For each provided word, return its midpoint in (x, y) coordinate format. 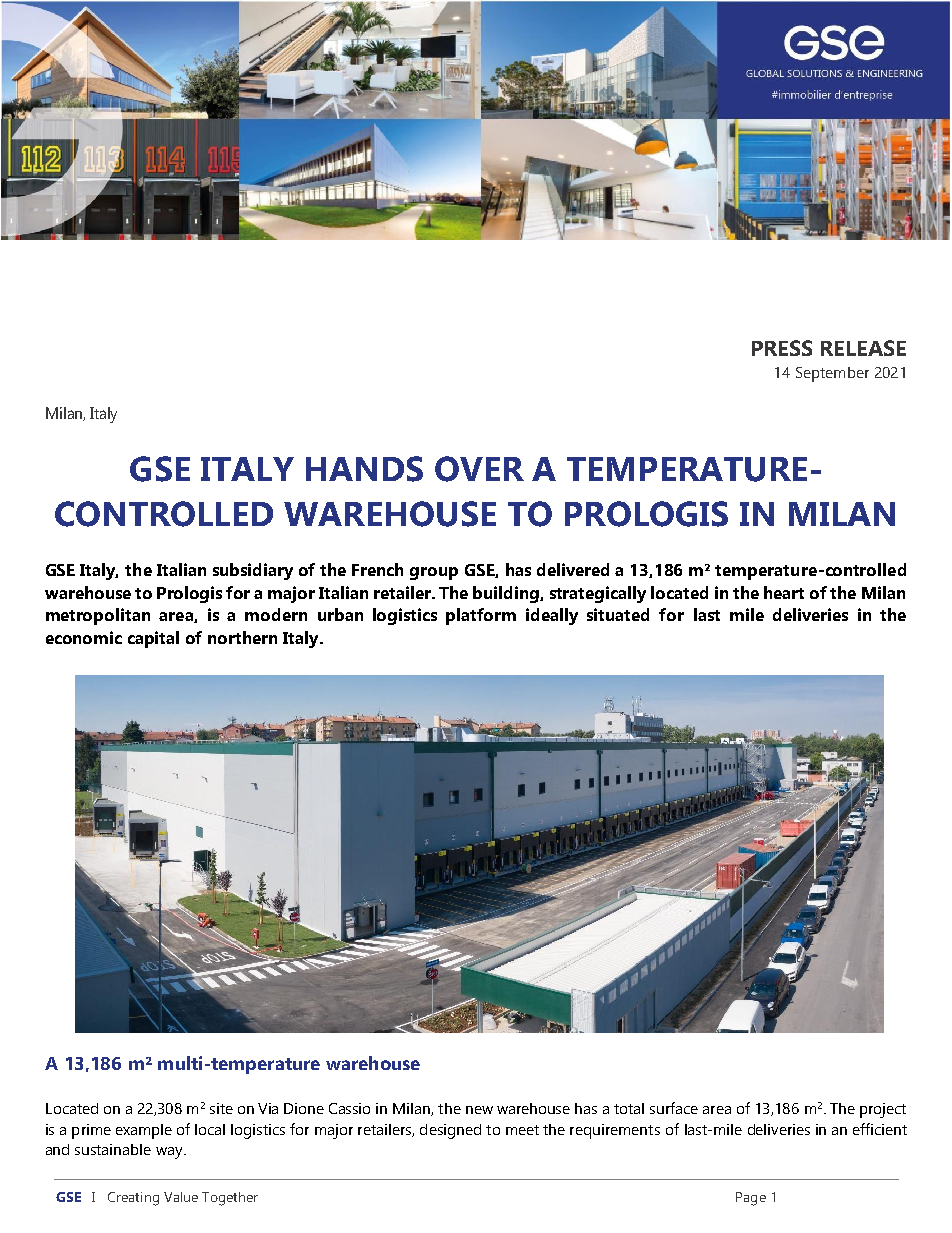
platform (481, 616)
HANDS (364, 469)
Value (181, 1197)
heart (784, 592)
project (883, 1110)
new (479, 1110)
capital (153, 639)
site (221, 1108)
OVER (479, 469)
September (832, 374)
